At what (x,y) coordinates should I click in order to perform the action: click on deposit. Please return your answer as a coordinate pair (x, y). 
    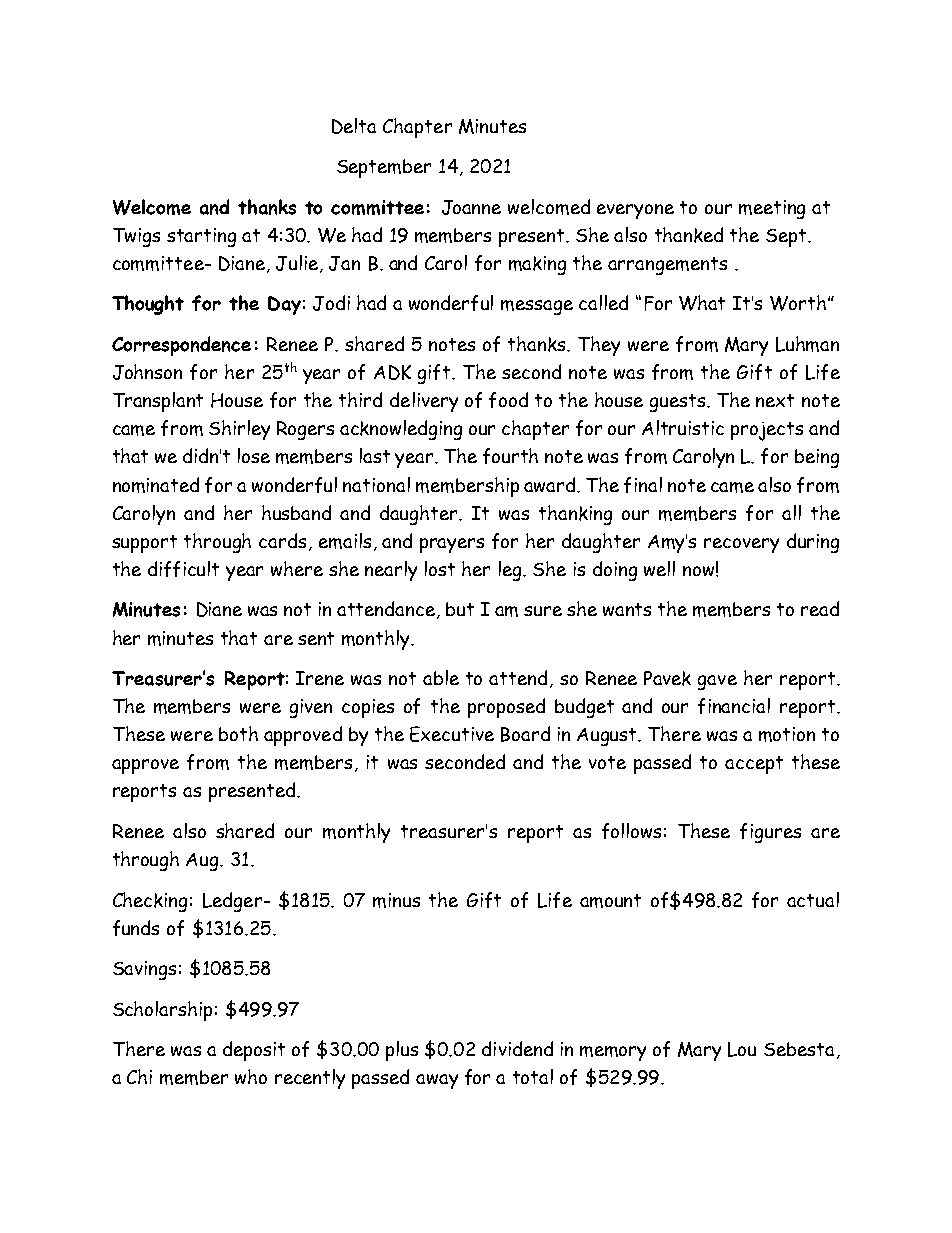
    Looking at the image, I should click on (254, 1051).
